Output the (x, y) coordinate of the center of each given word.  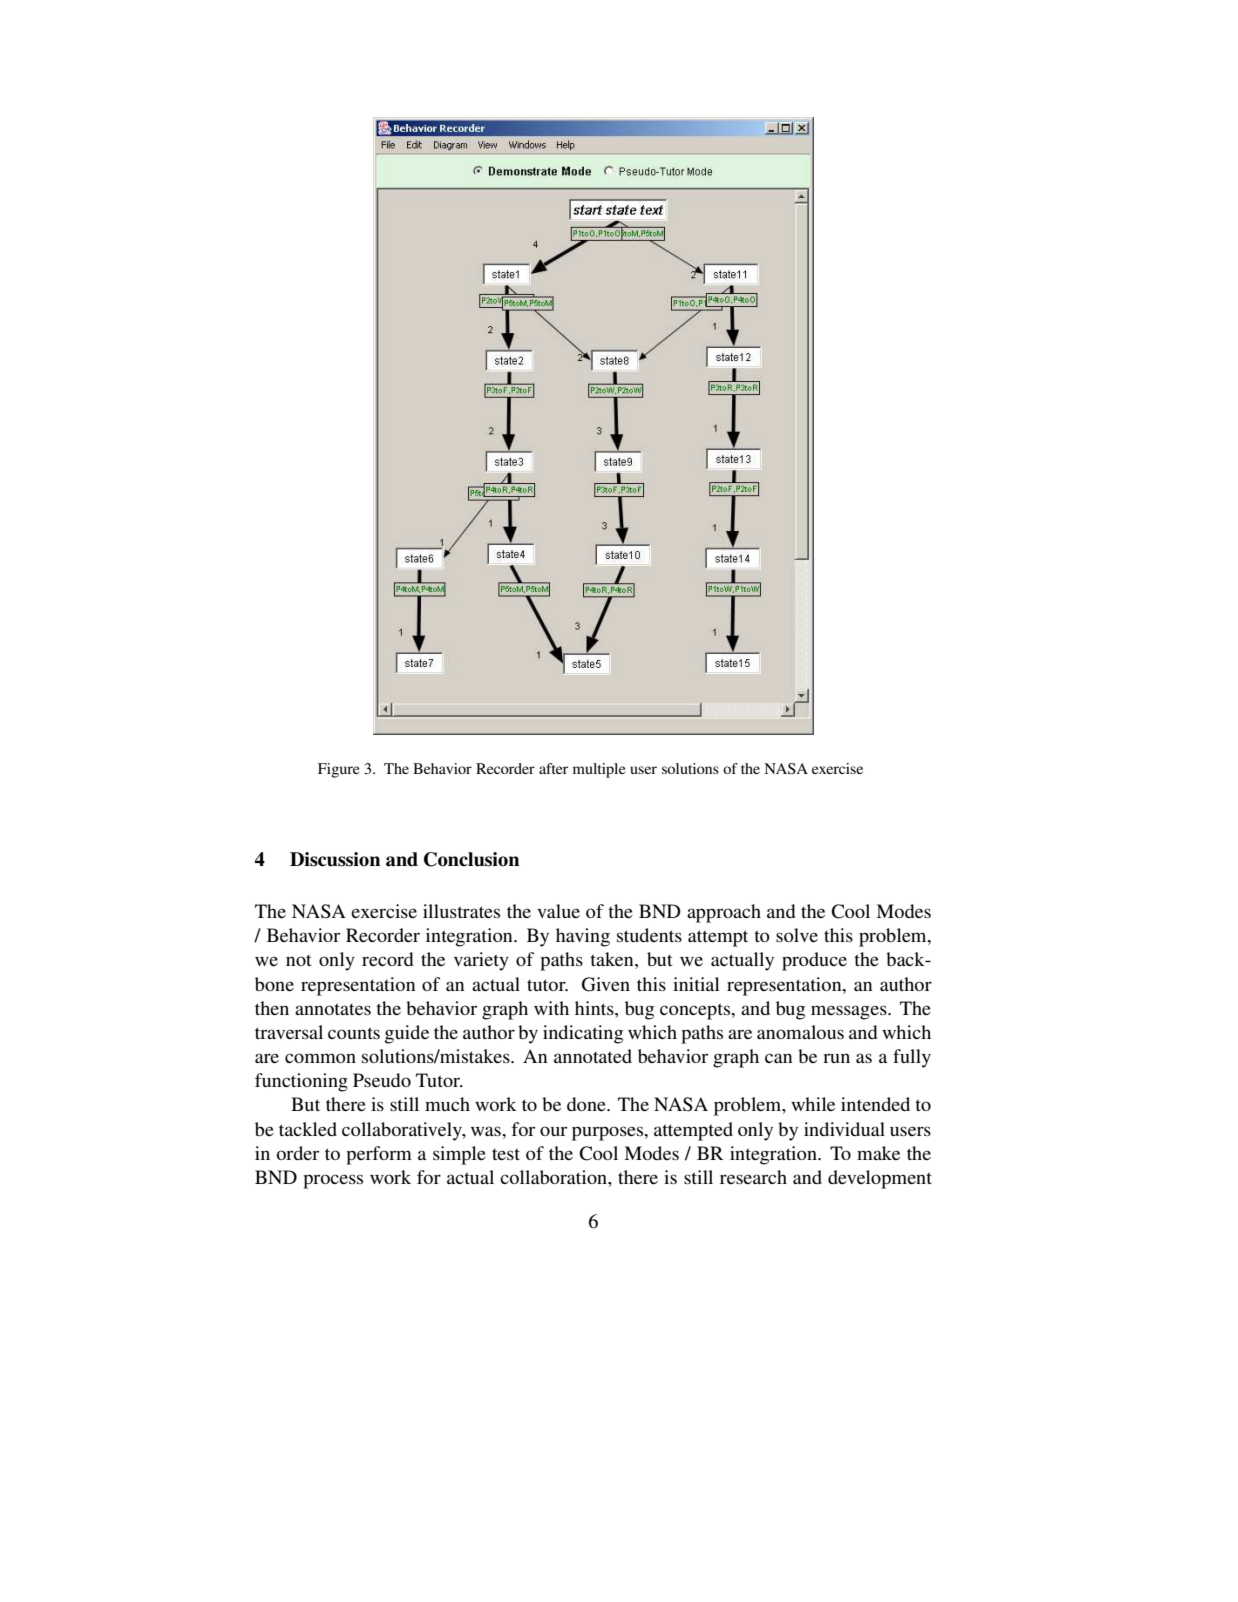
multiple (599, 770)
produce (814, 961)
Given (606, 984)
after (553, 768)
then (272, 1008)
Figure (338, 770)
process (333, 1181)
